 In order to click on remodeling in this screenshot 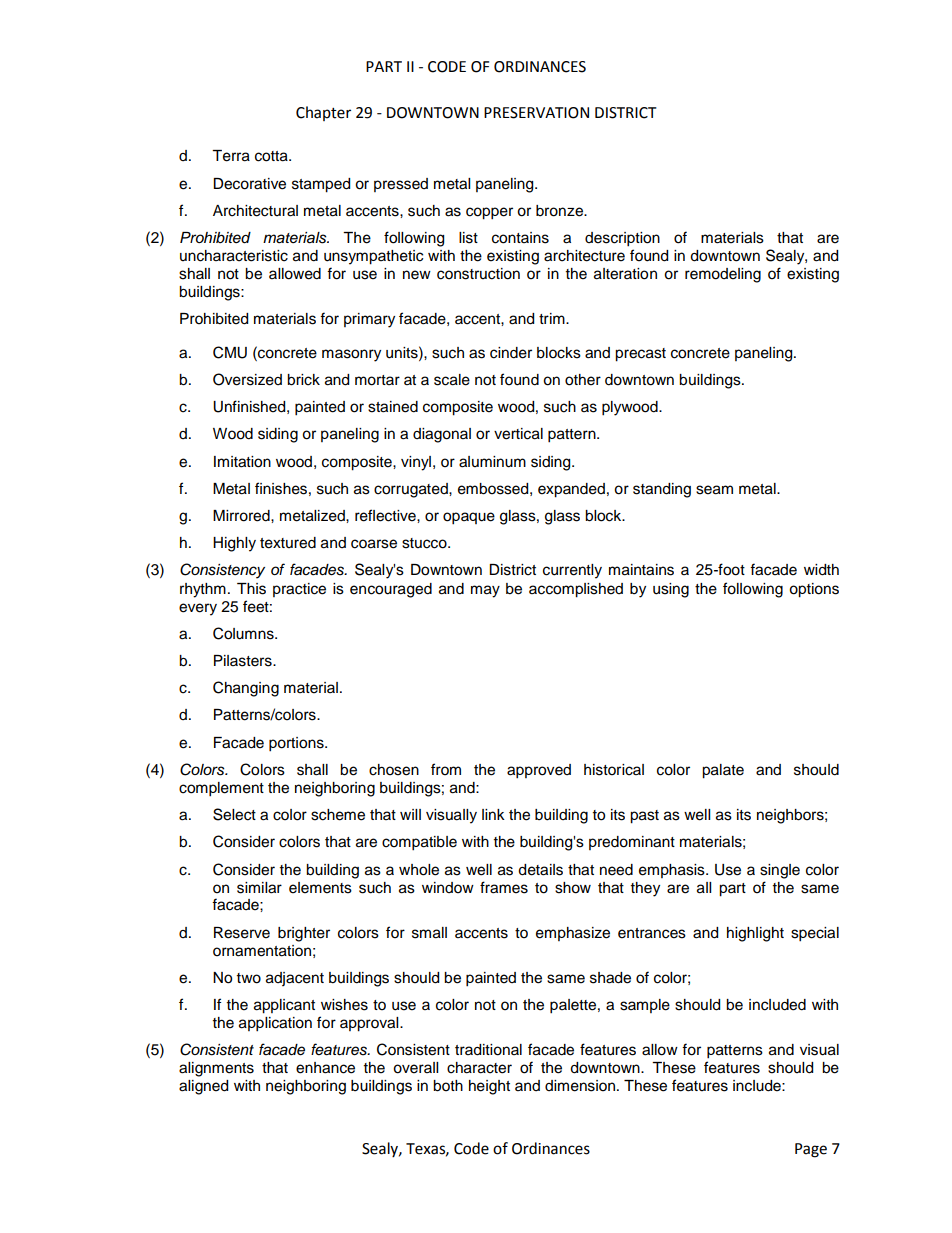, I will do `click(723, 275)`.
